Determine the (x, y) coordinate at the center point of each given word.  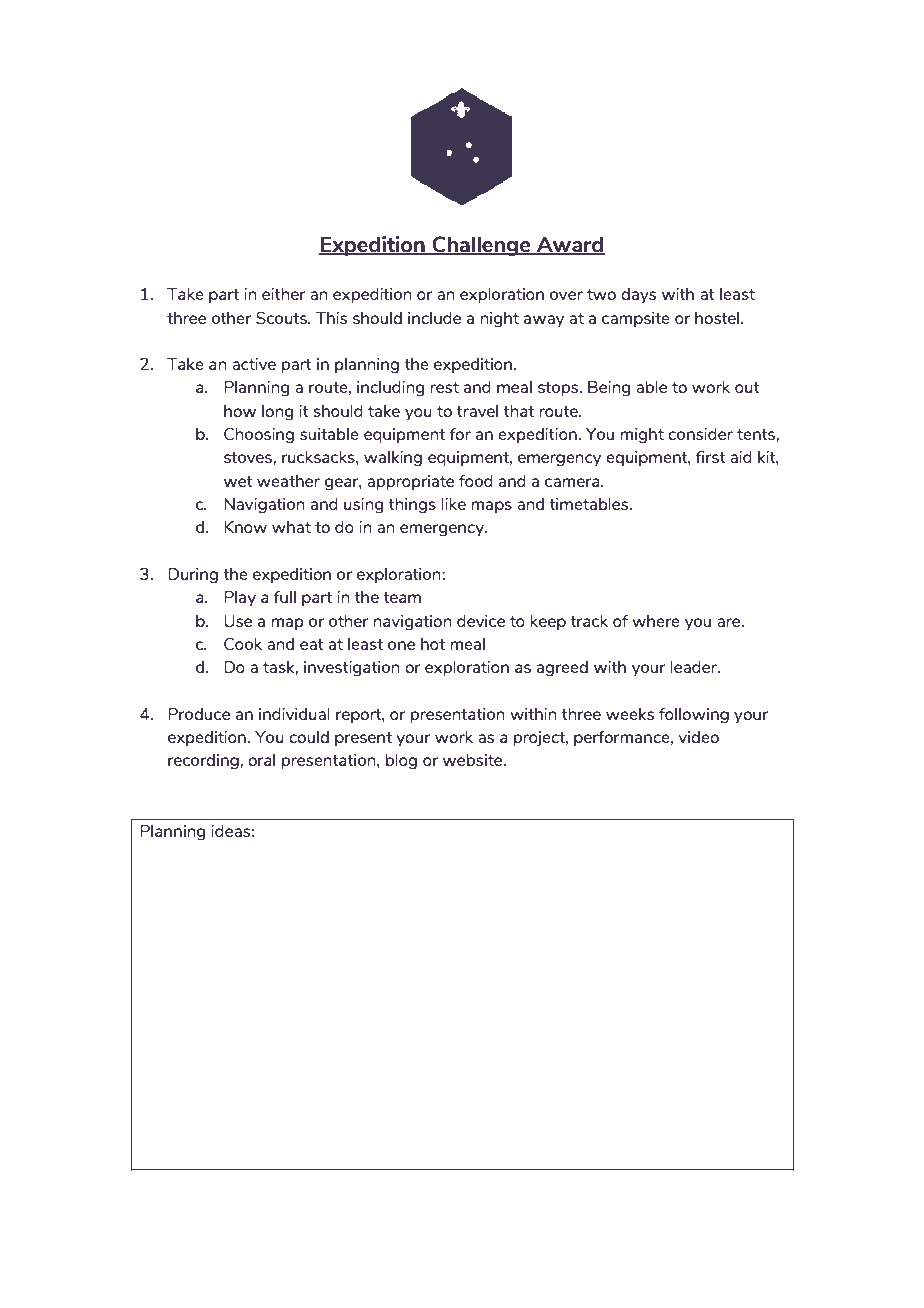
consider (700, 434)
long (277, 413)
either (284, 294)
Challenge (481, 246)
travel (477, 411)
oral (261, 760)
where (656, 621)
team (402, 597)
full (284, 597)
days (638, 295)
